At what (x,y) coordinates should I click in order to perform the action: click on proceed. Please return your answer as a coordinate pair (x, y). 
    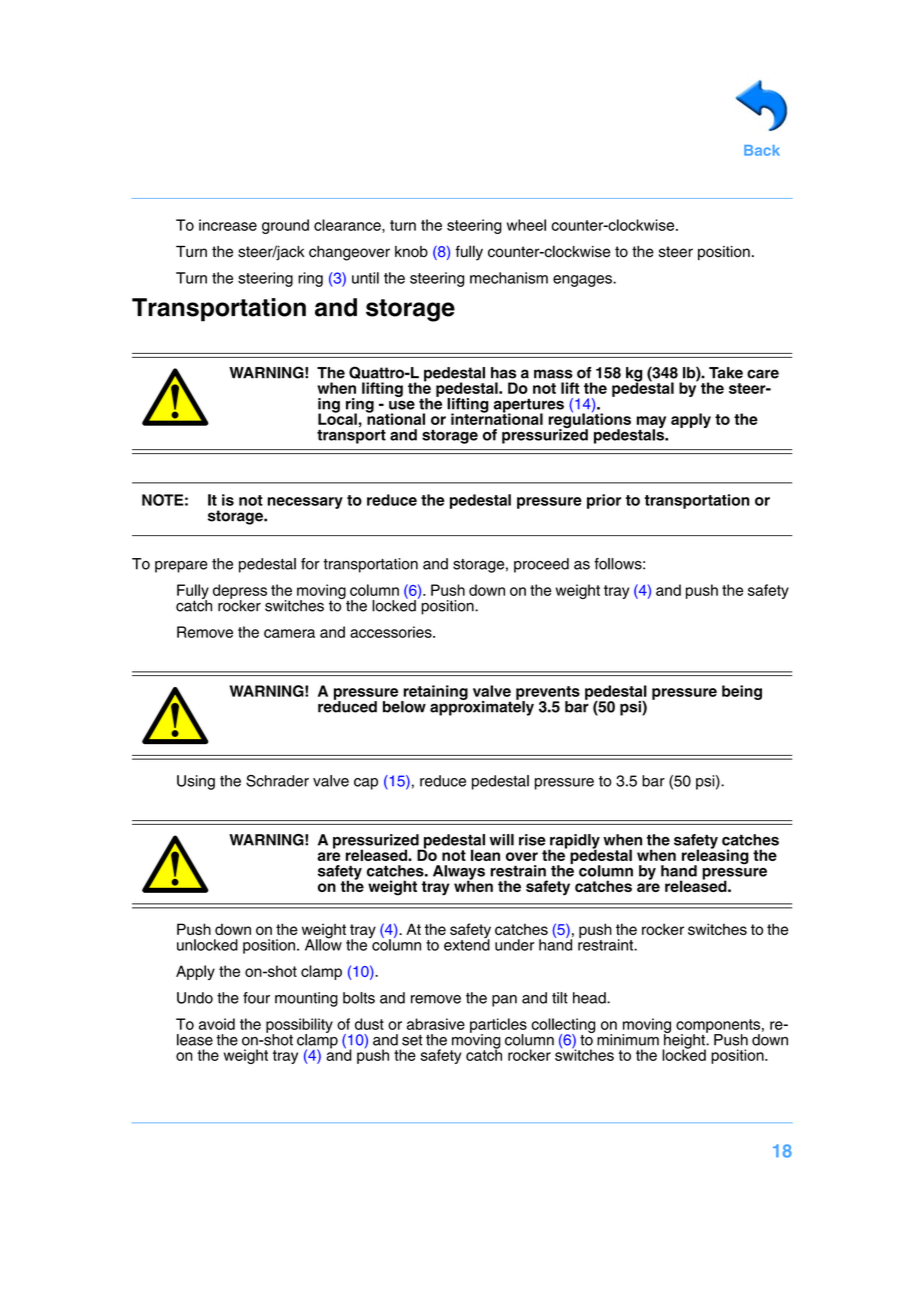
    Looking at the image, I should click on (541, 565).
